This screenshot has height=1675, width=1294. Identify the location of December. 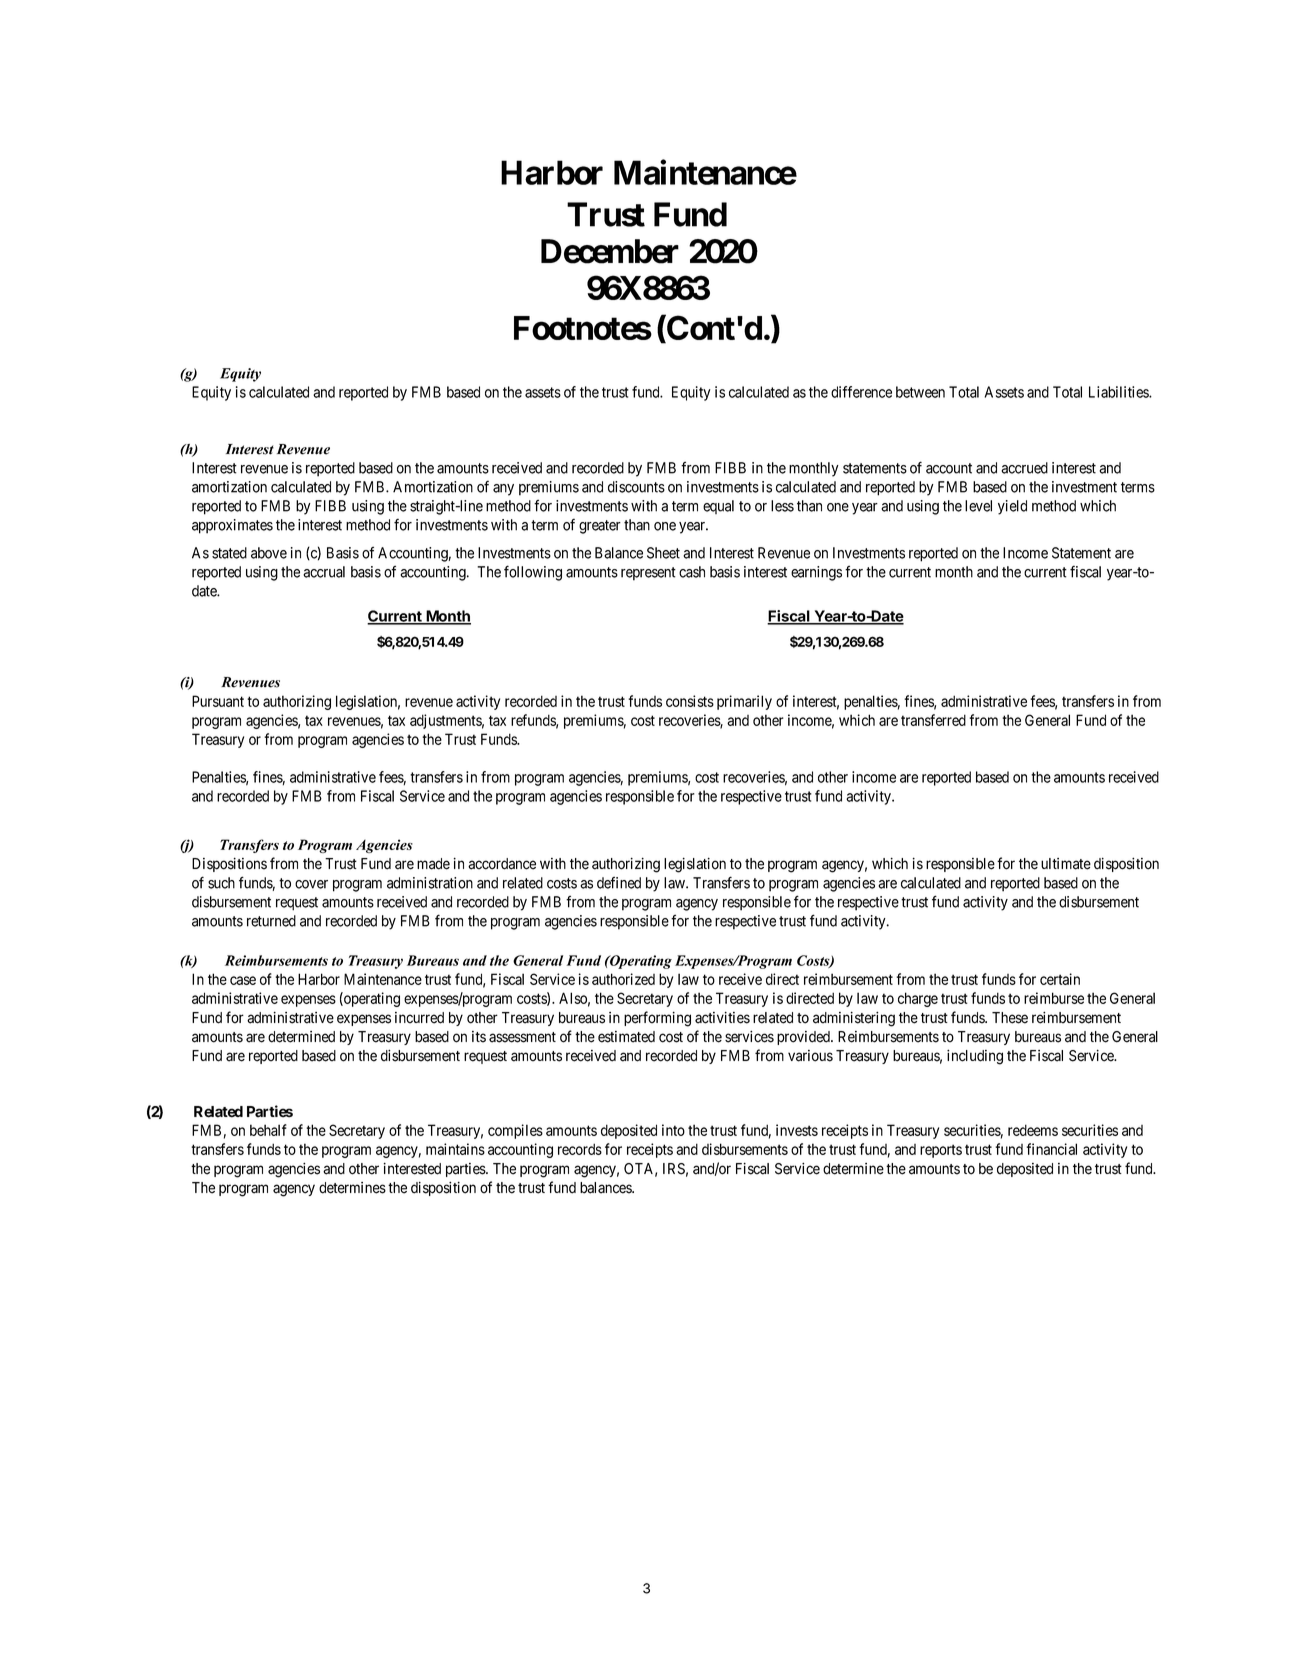
(610, 251).
